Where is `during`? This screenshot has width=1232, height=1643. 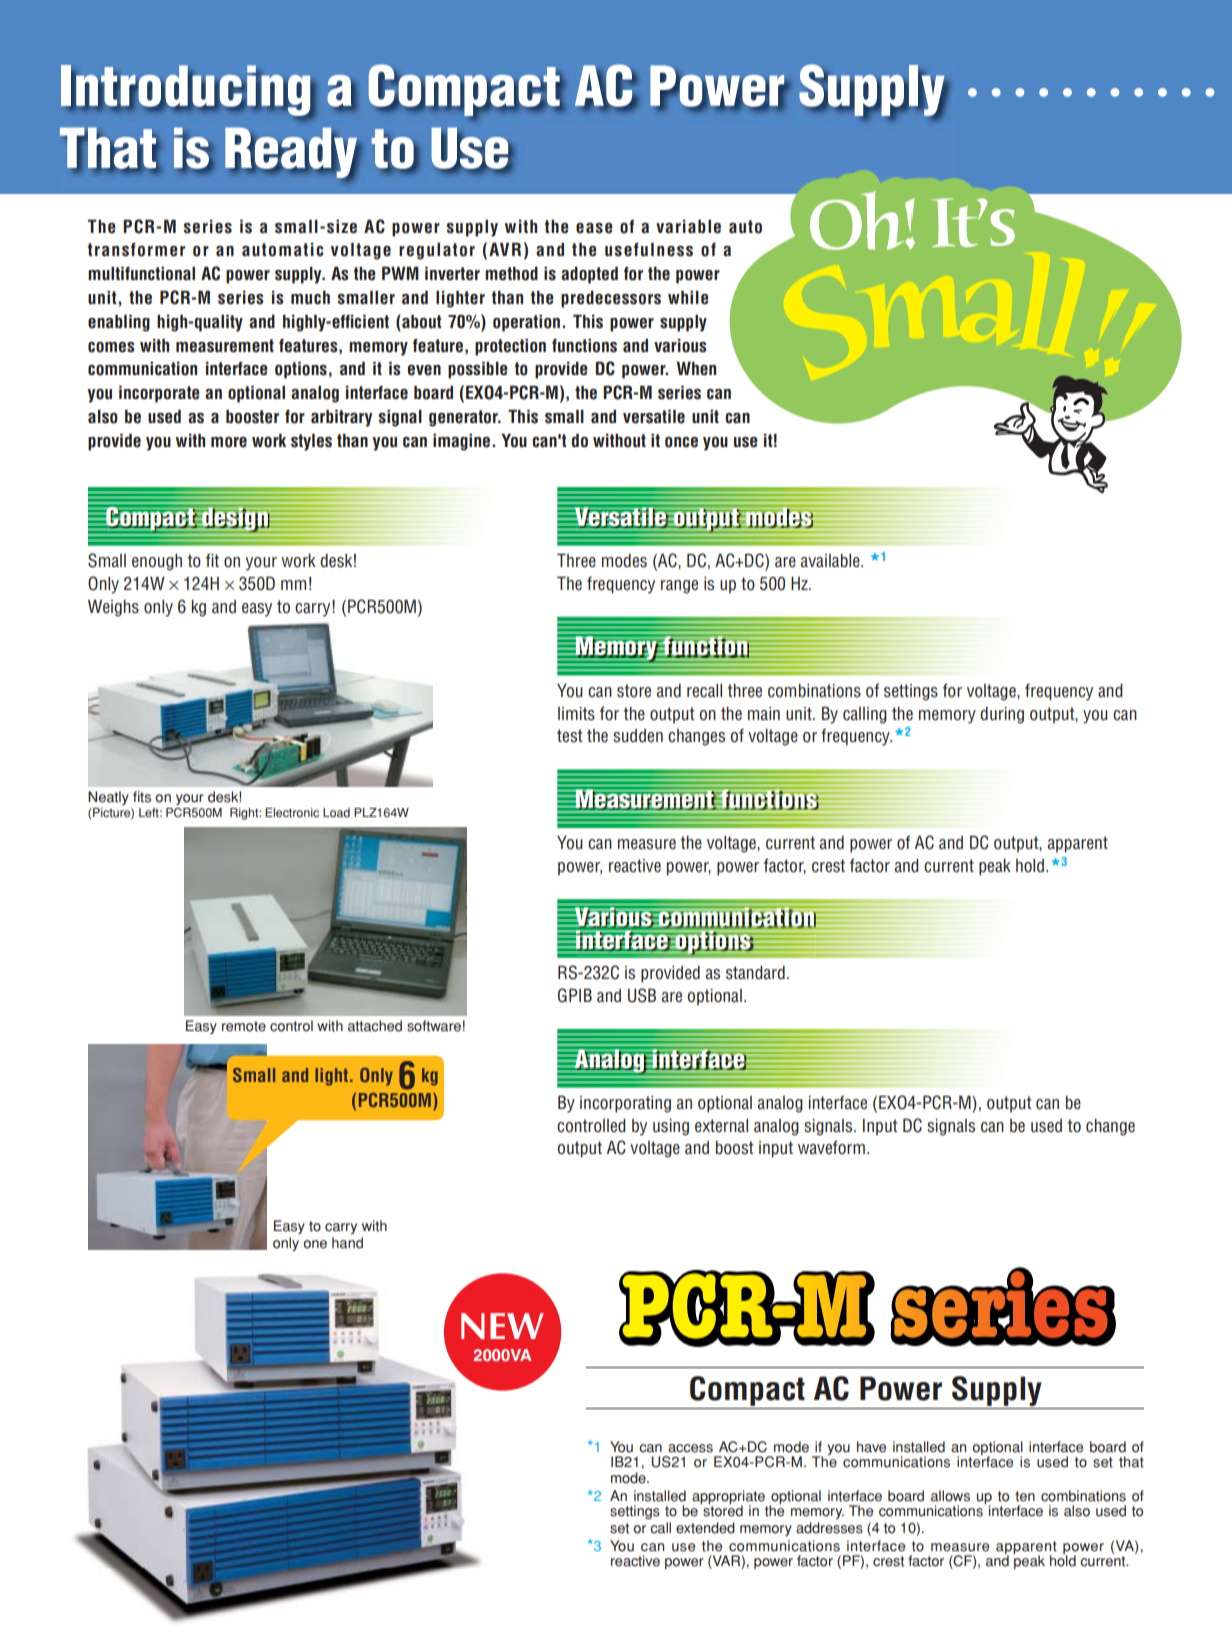
during is located at coordinates (1002, 715).
